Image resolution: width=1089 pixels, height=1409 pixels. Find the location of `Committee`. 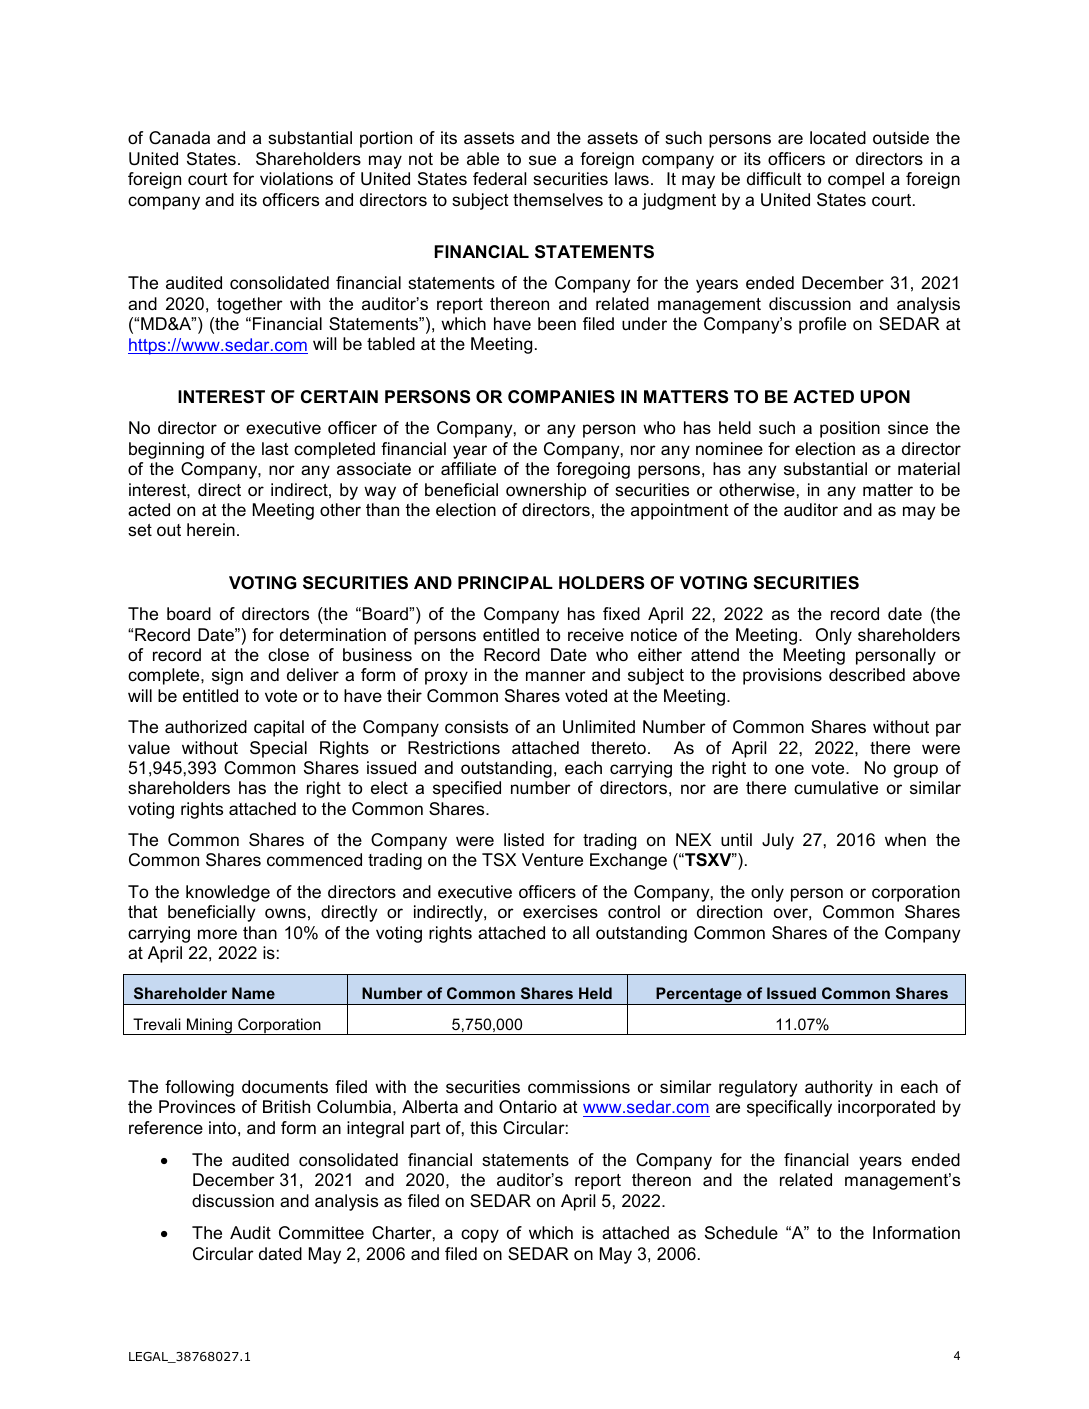

Committee is located at coordinates (321, 1233).
